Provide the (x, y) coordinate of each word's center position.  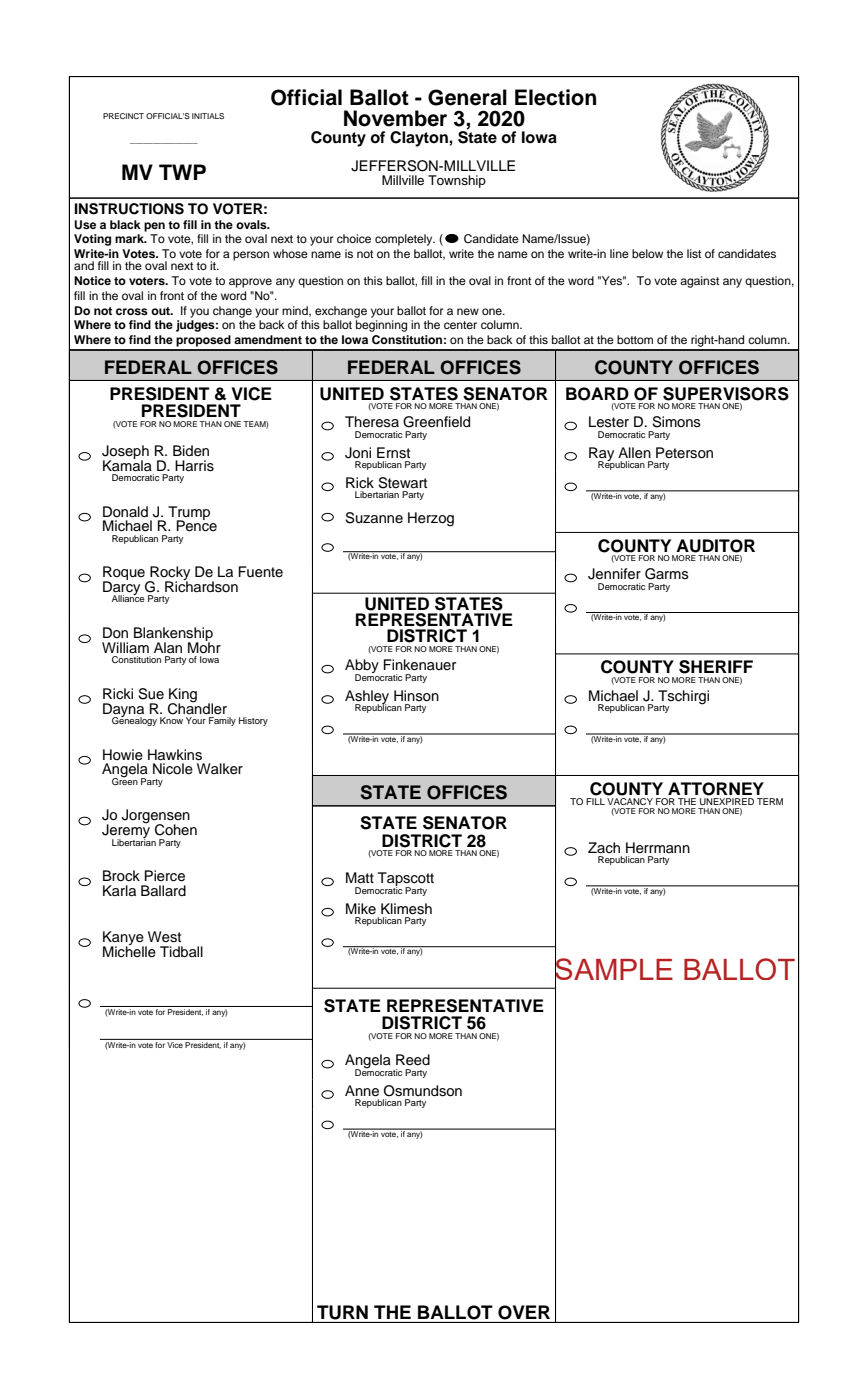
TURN (342, 1312)
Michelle (129, 951)
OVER (524, 1312)
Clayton (420, 139)
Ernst (393, 453)
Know (171, 720)
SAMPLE (614, 969)
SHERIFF (716, 667)
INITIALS (208, 116)
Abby (362, 667)
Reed (413, 1060)
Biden (191, 451)
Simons (676, 422)
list (694, 253)
